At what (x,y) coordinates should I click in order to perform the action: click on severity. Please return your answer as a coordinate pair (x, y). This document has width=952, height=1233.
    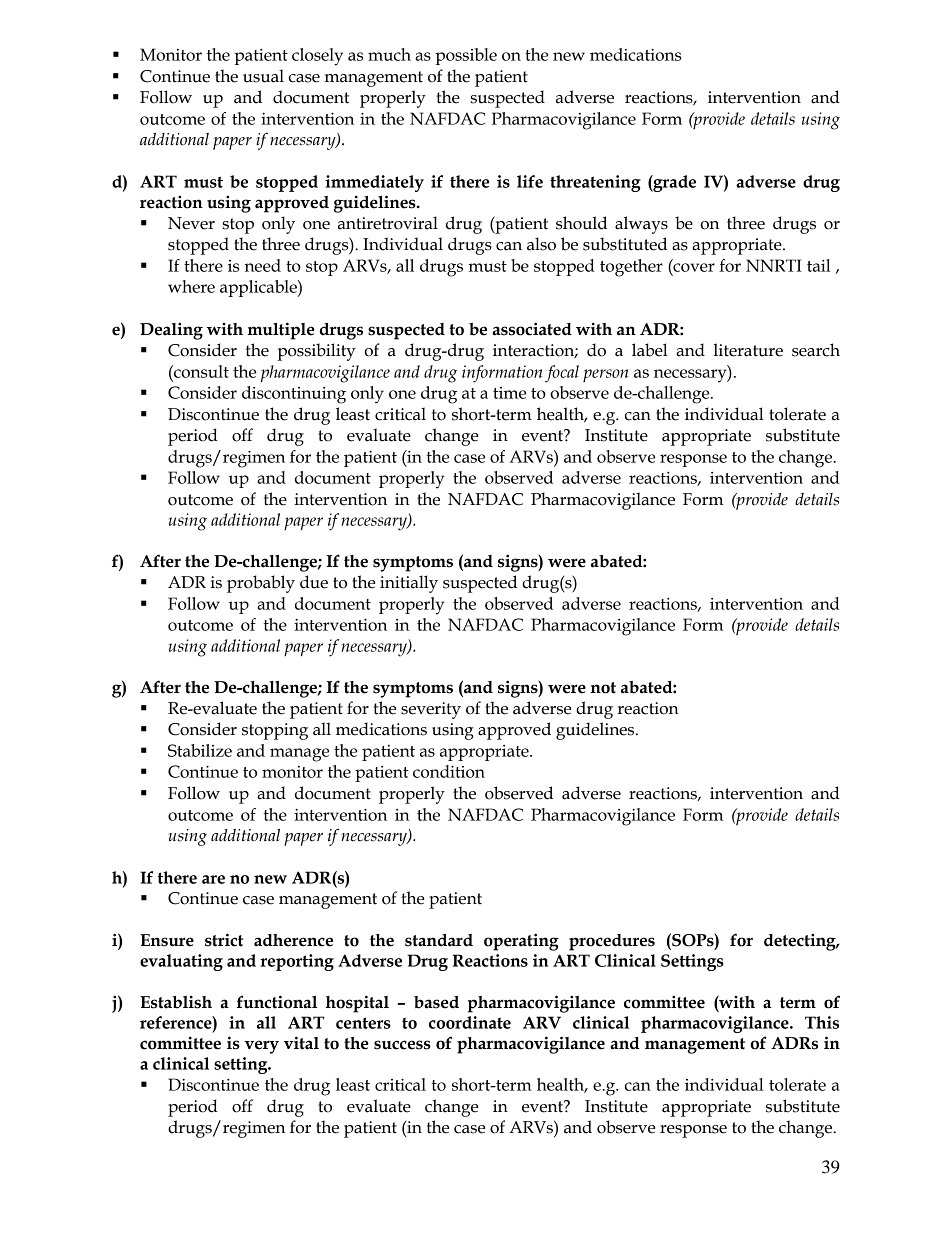
    Looking at the image, I should click on (431, 710).
